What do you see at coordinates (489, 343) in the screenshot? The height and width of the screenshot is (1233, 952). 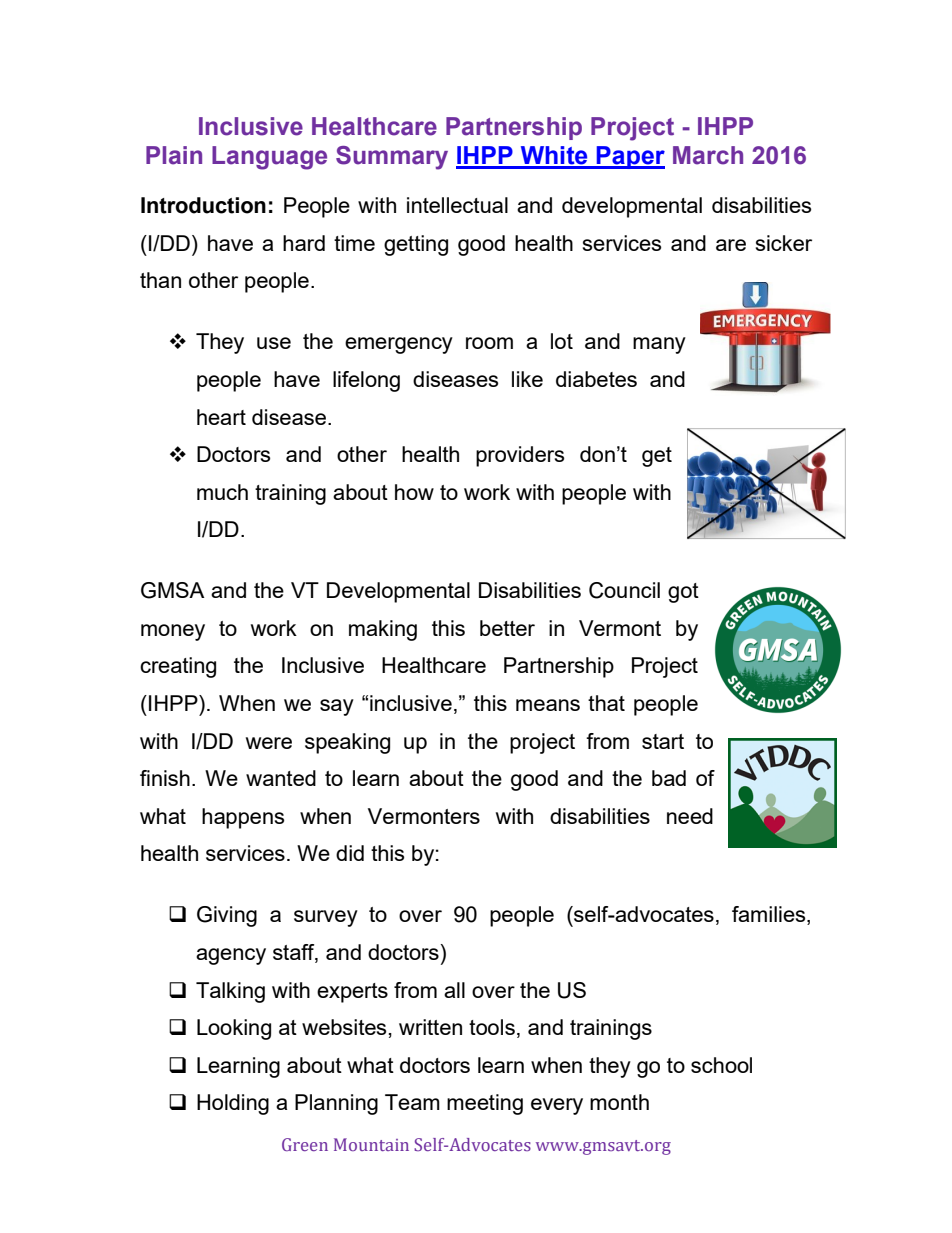 I see `room` at bounding box center [489, 343].
